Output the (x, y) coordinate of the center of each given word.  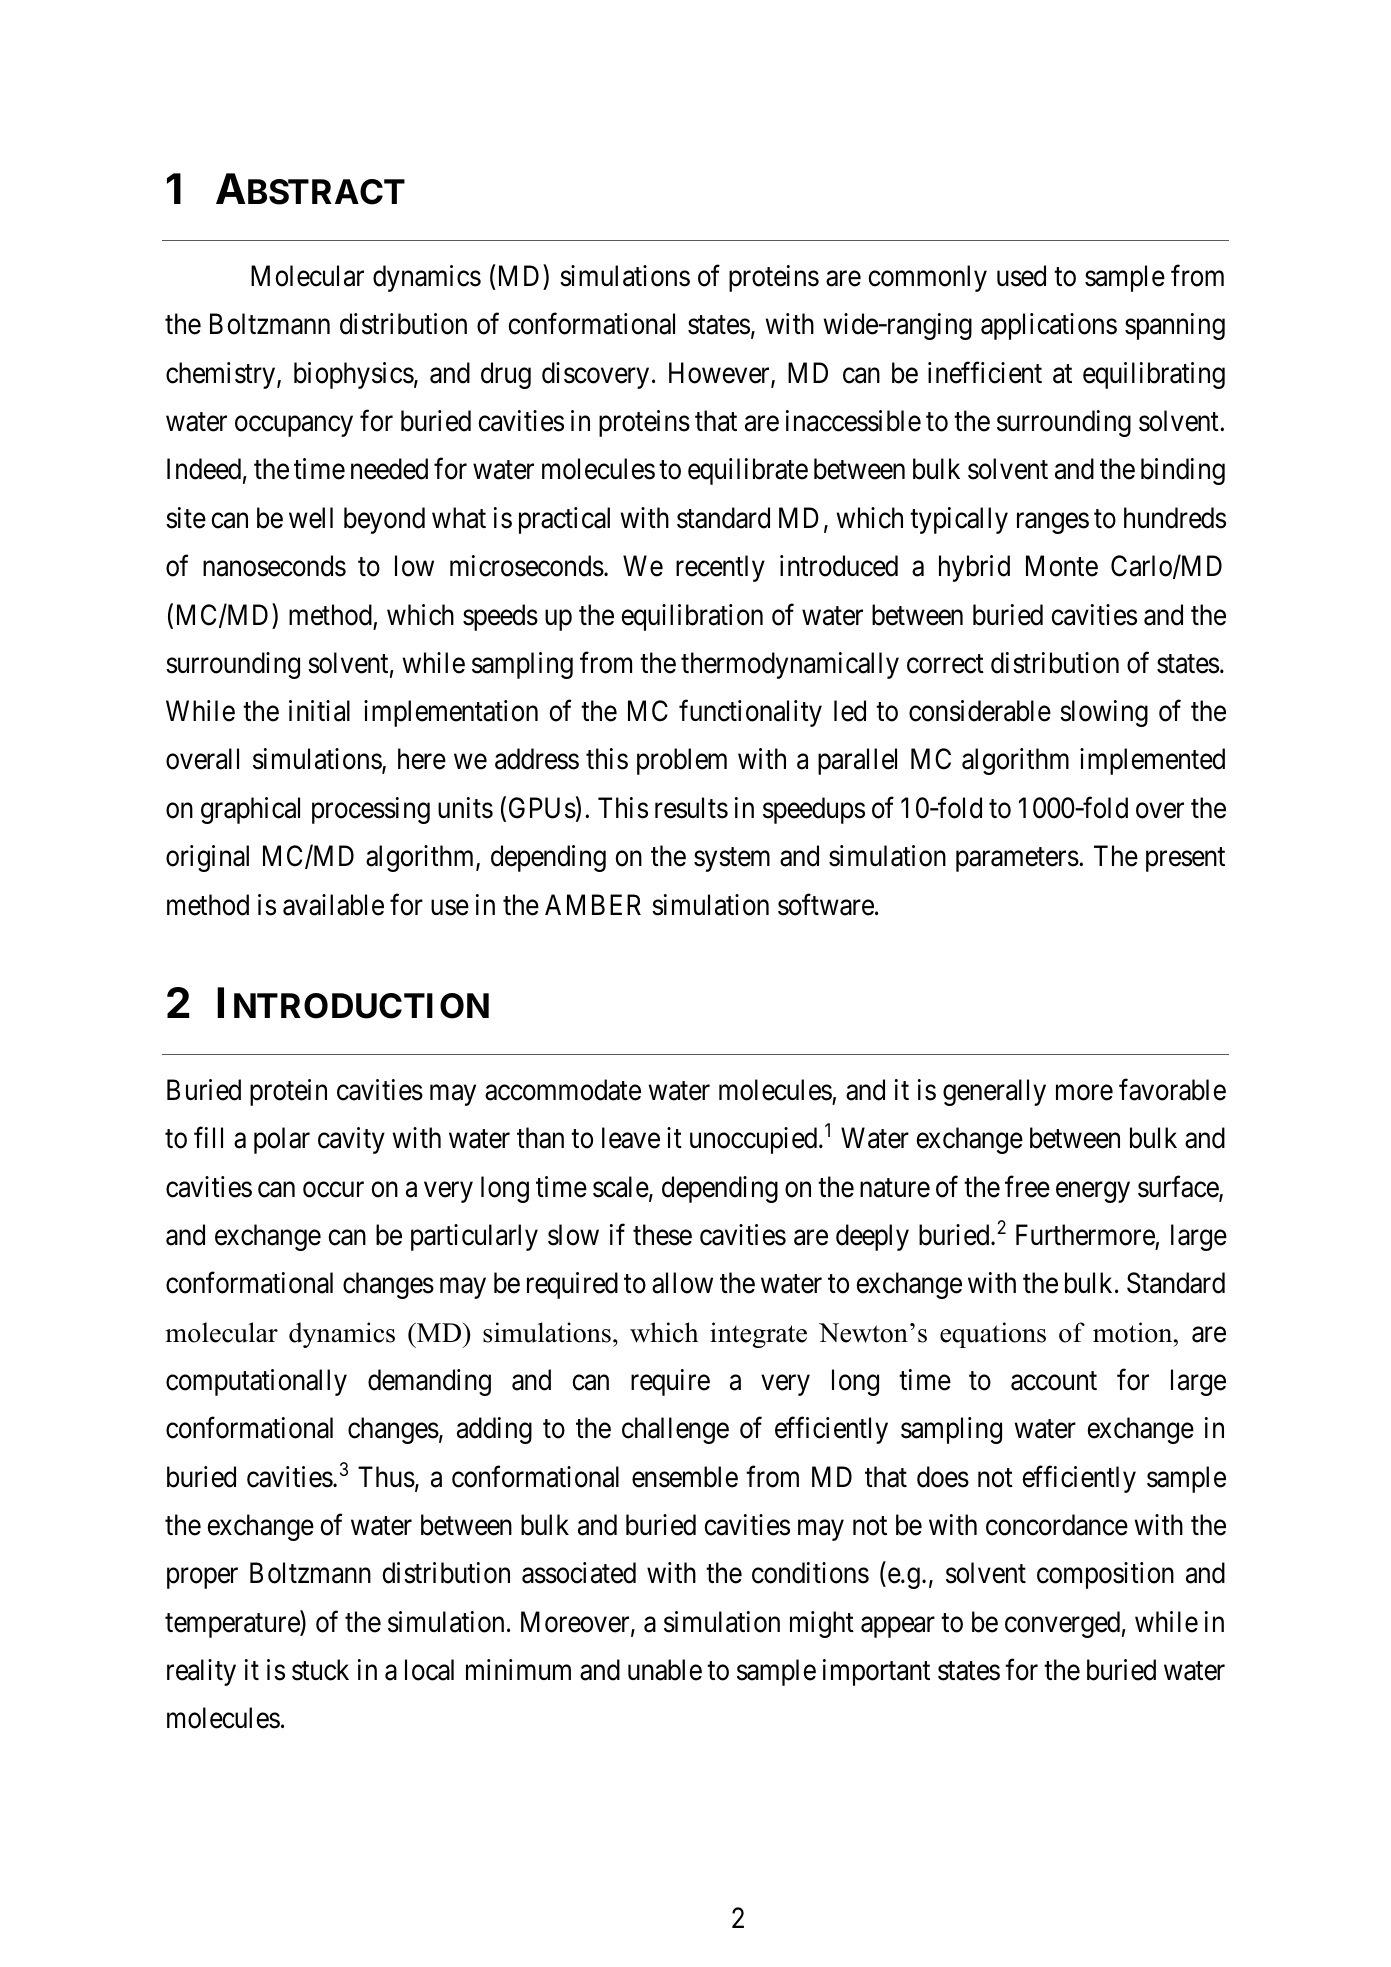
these (662, 1235)
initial (319, 711)
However (720, 374)
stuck (320, 1670)
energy (1093, 1192)
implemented (1152, 761)
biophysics (354, 375)
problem (682, 761)
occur (333, 1190)
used (1021, 276)
